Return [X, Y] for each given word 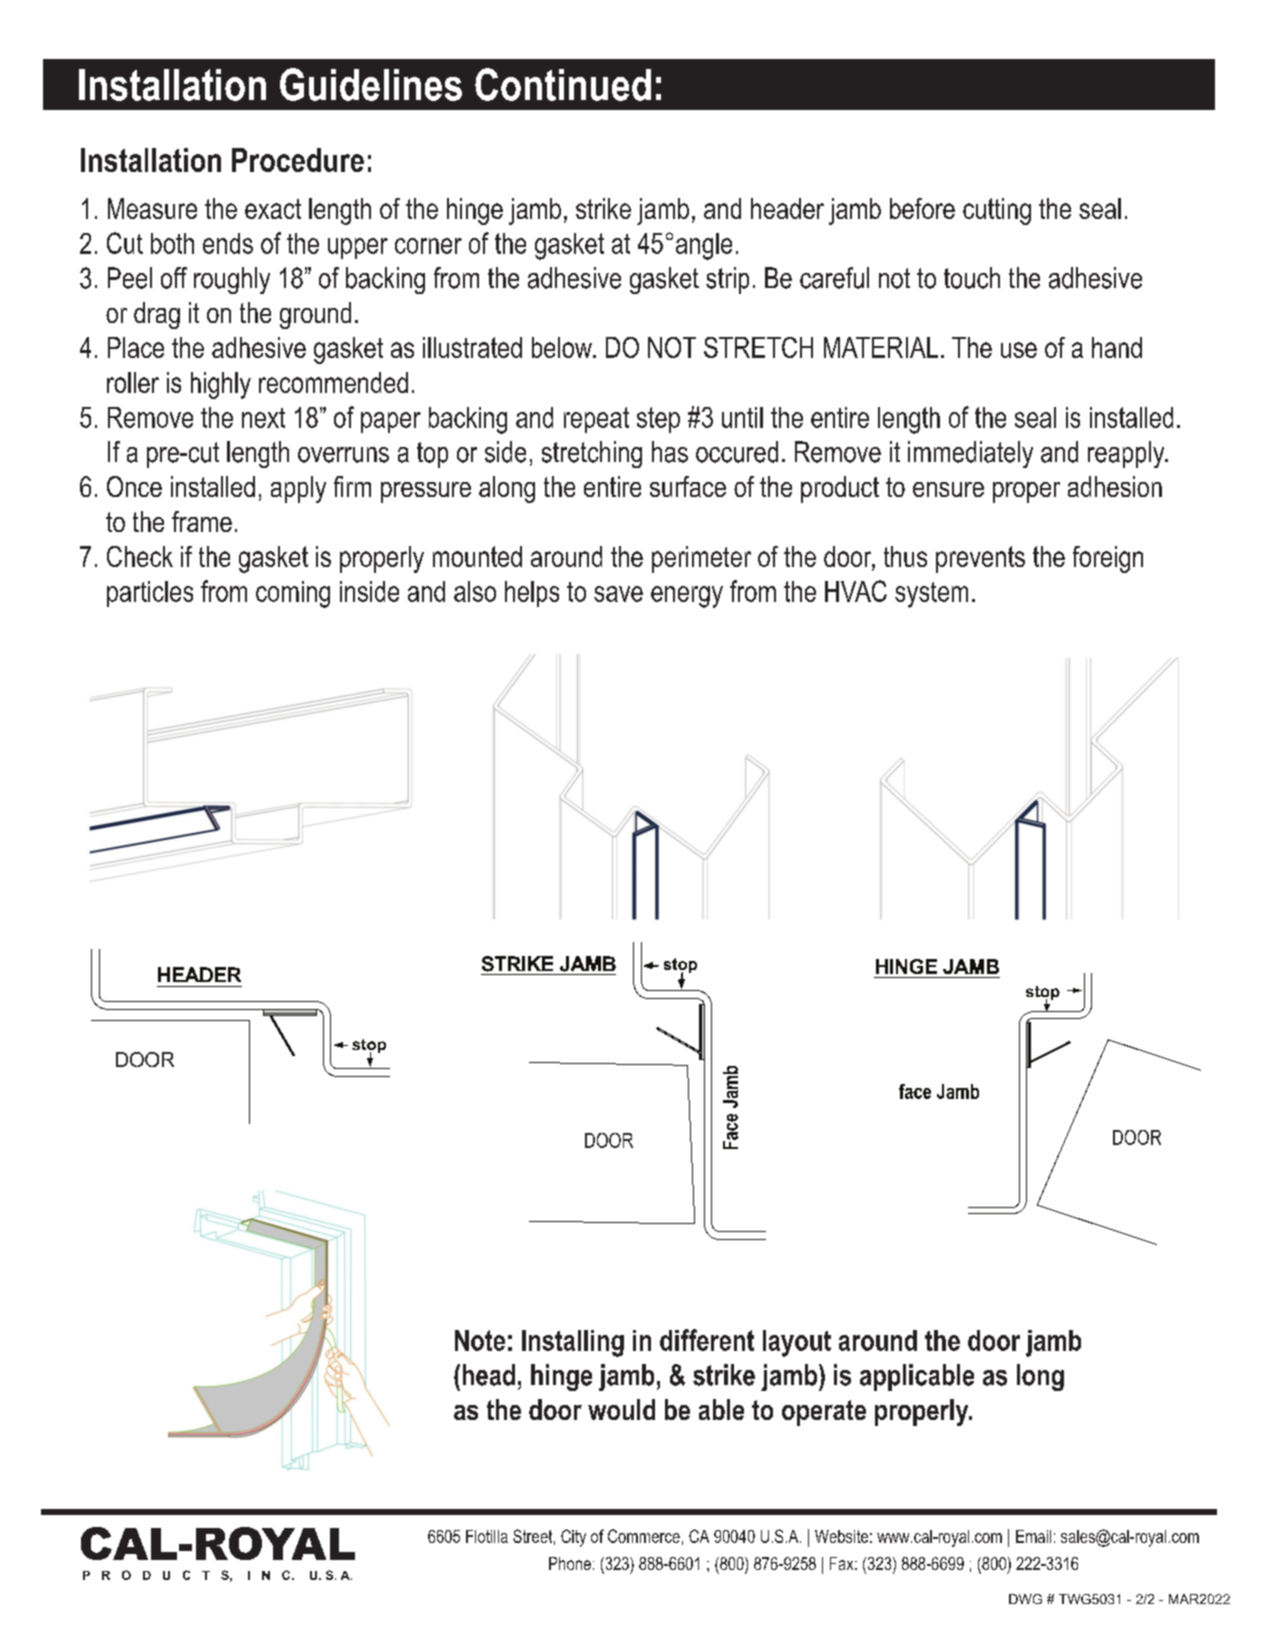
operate [824, 1413]
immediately [970, 454]
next [263, 418]
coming [293, 594]
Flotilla [487, 1536]
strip [727, 280]
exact [273, 209]
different [707, 1340]
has [670, 452]
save [618, 594]
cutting [997, 211]
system [931, 595]
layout [797, 1343]
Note [480, 1340]
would [621, 1409]
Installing [573, 1343]
